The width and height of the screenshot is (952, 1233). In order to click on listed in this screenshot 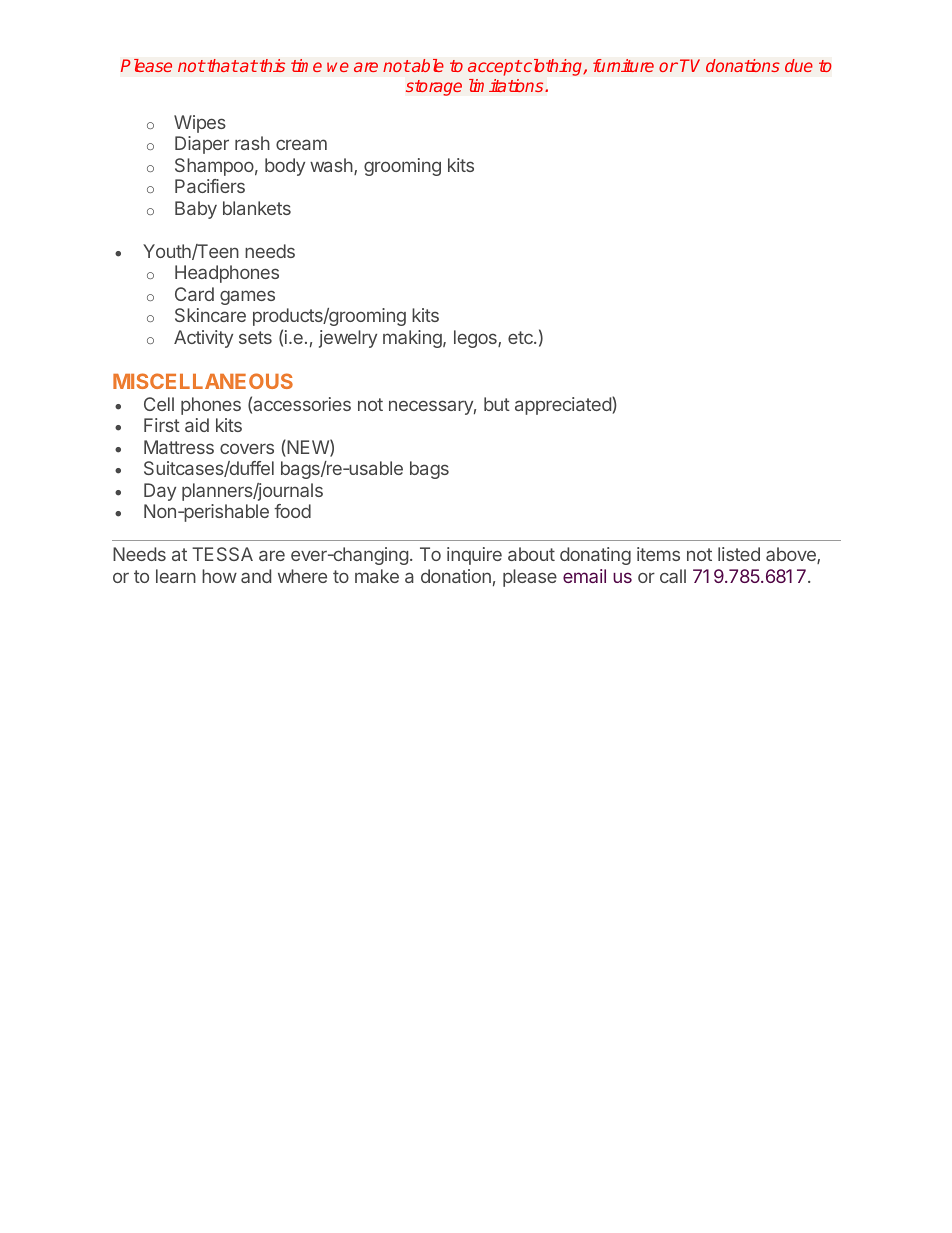, I will do `click(739, 554)`.
